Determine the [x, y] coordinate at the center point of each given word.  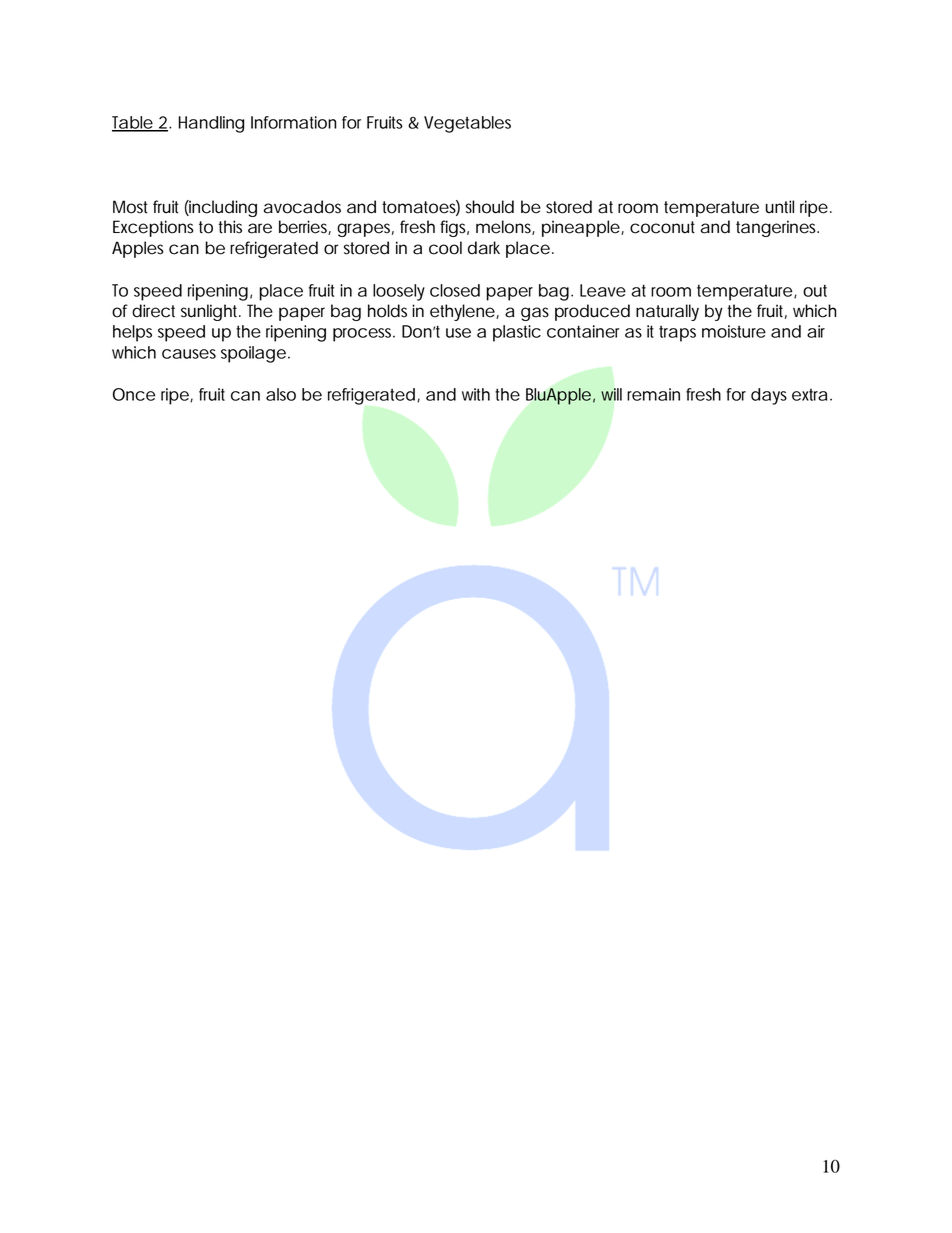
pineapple [581, 228]
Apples [138, 249]
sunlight [211, 312]
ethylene [462, 312]
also [281, 394]
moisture [734, 331]
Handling [211, 124]
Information [294, 122]
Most [130, 207]
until [780, 206]
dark [484, 248]
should [490, 207]
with [476, 394]
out [815, 290]
